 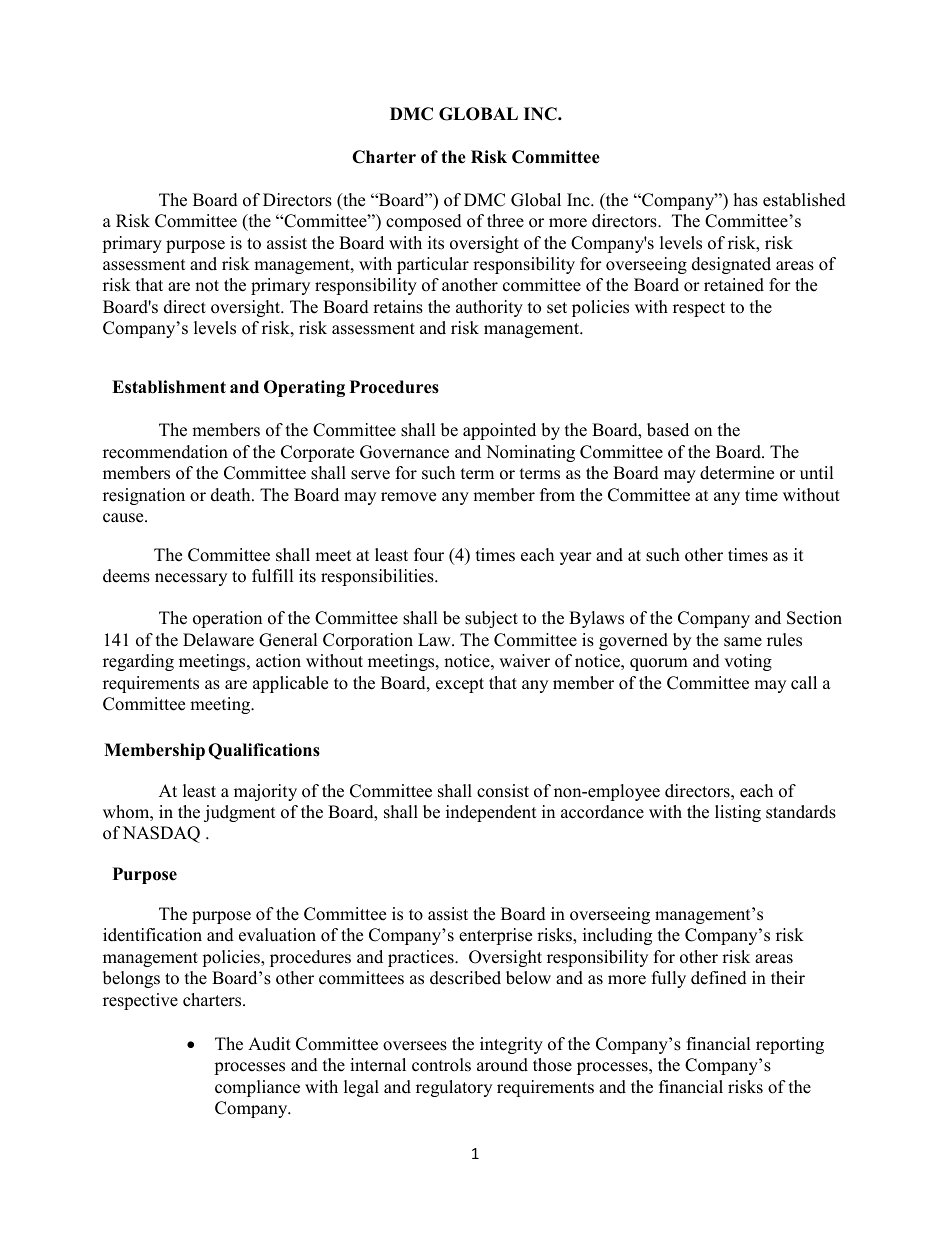 I want to click on subject, so click(x=491, y=619).
